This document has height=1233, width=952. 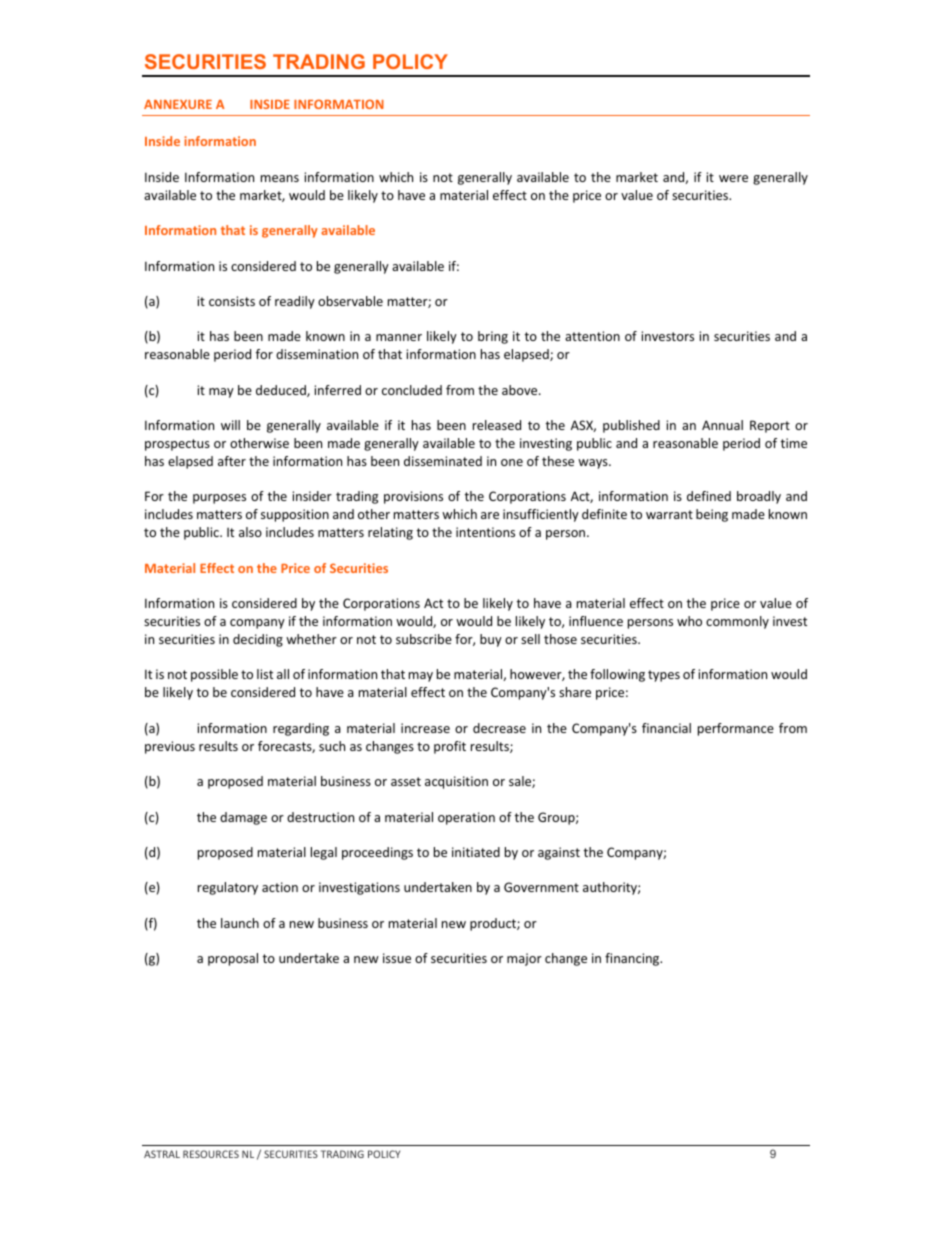 What do you see at coordinates (485, 532) in the document?
I see `intentions` at bounding box center [485, 532].
